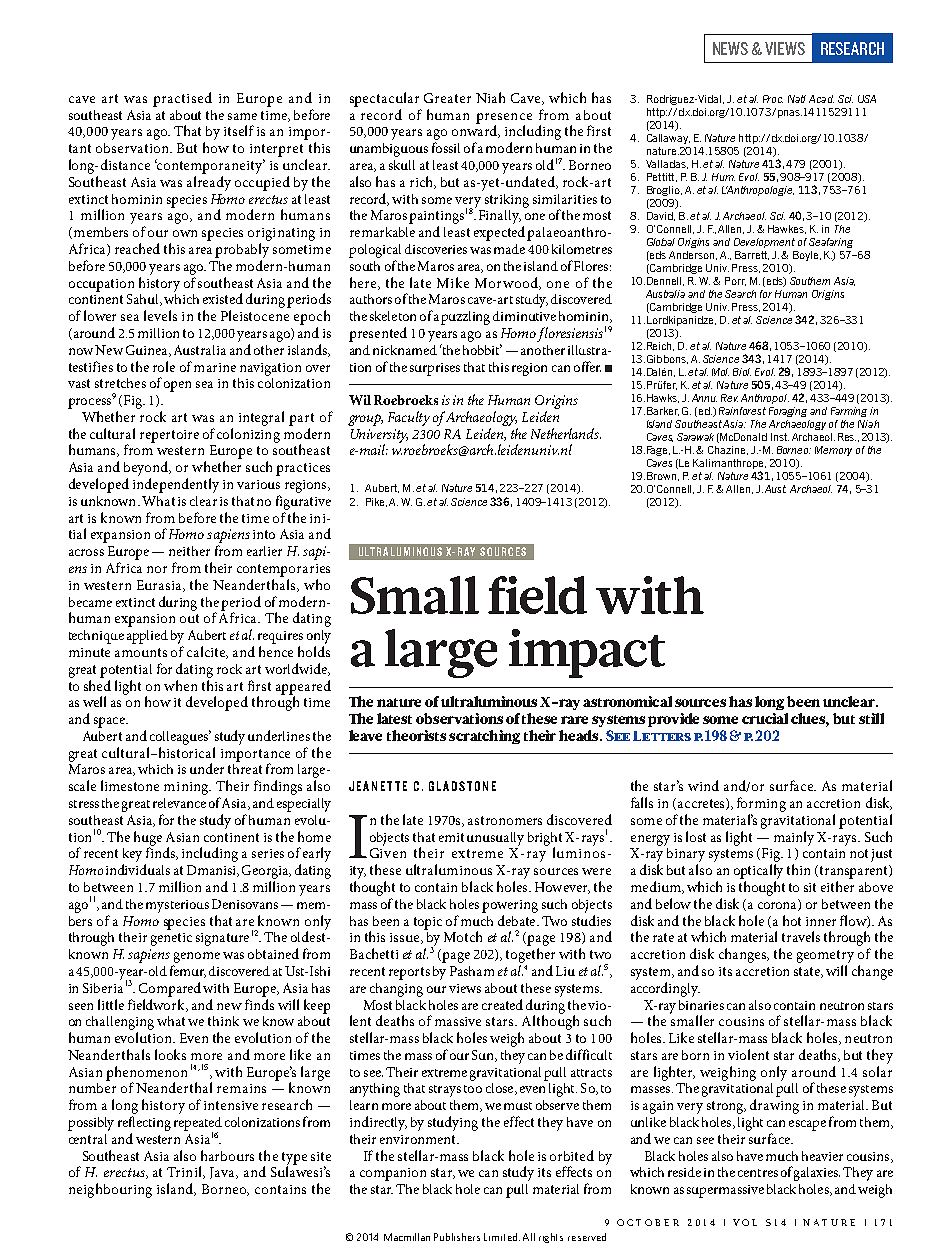  I want to click on Natl, so click(797, 99).
